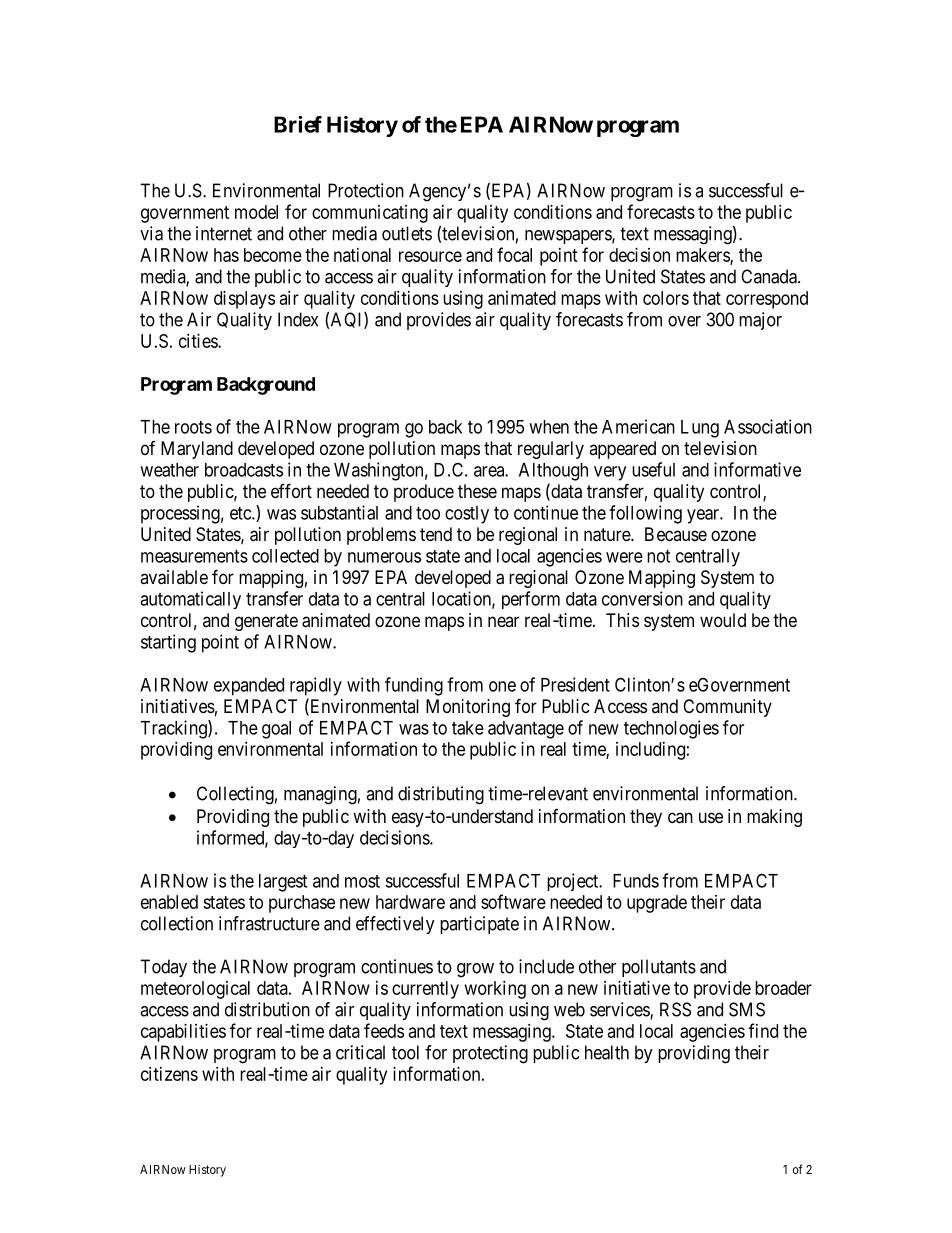 Image resolution: width=952 pixels, height=1233 pixels. I want to click on Brief, so click(298, 124).
